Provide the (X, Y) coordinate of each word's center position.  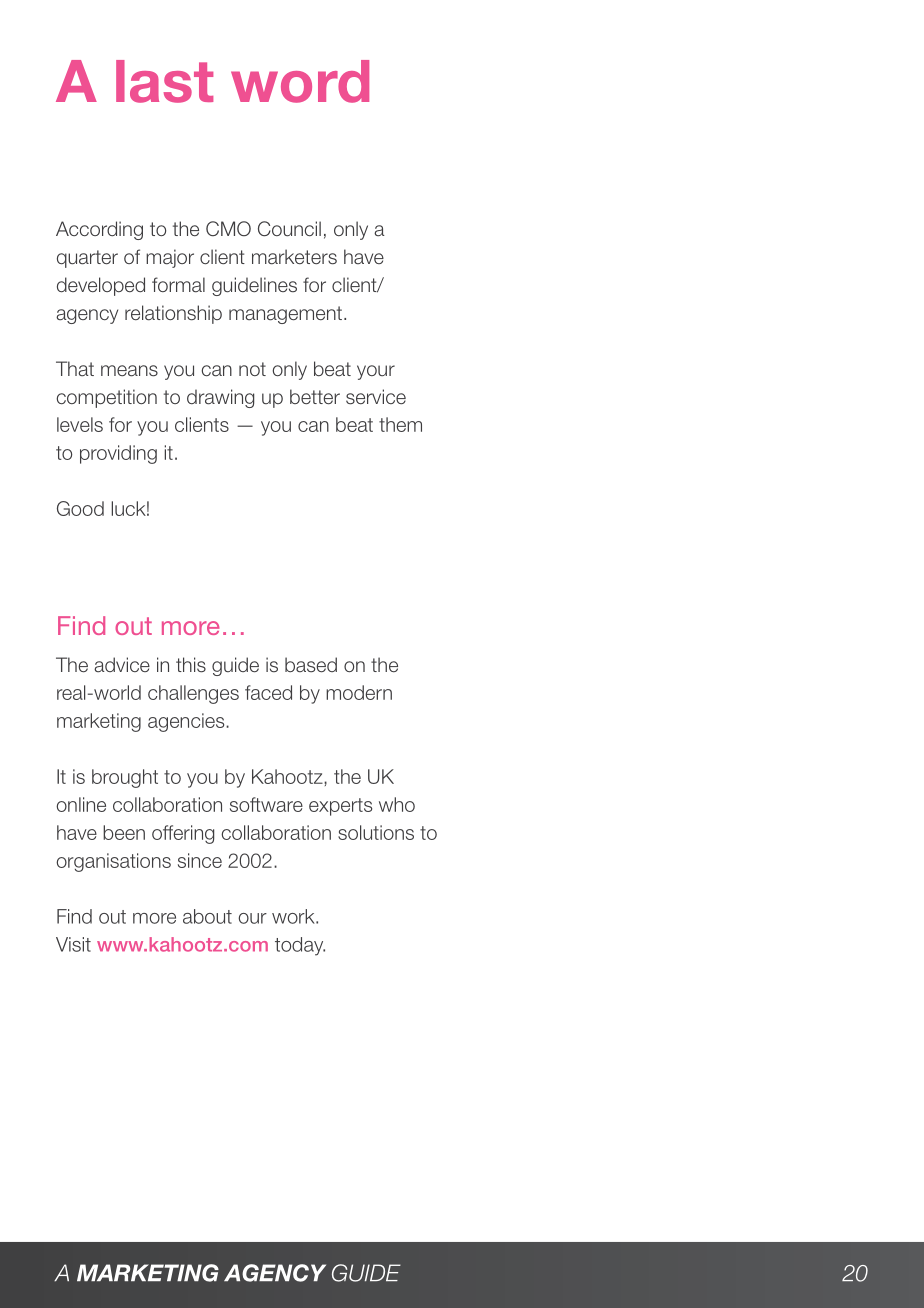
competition (106, 398)
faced (268, 692)
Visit (73, 944)
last (164, 81)
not (252, 369)
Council (289, 229)
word (300, 81)
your (376, 372)
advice (122, 665)
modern (359, 692)
